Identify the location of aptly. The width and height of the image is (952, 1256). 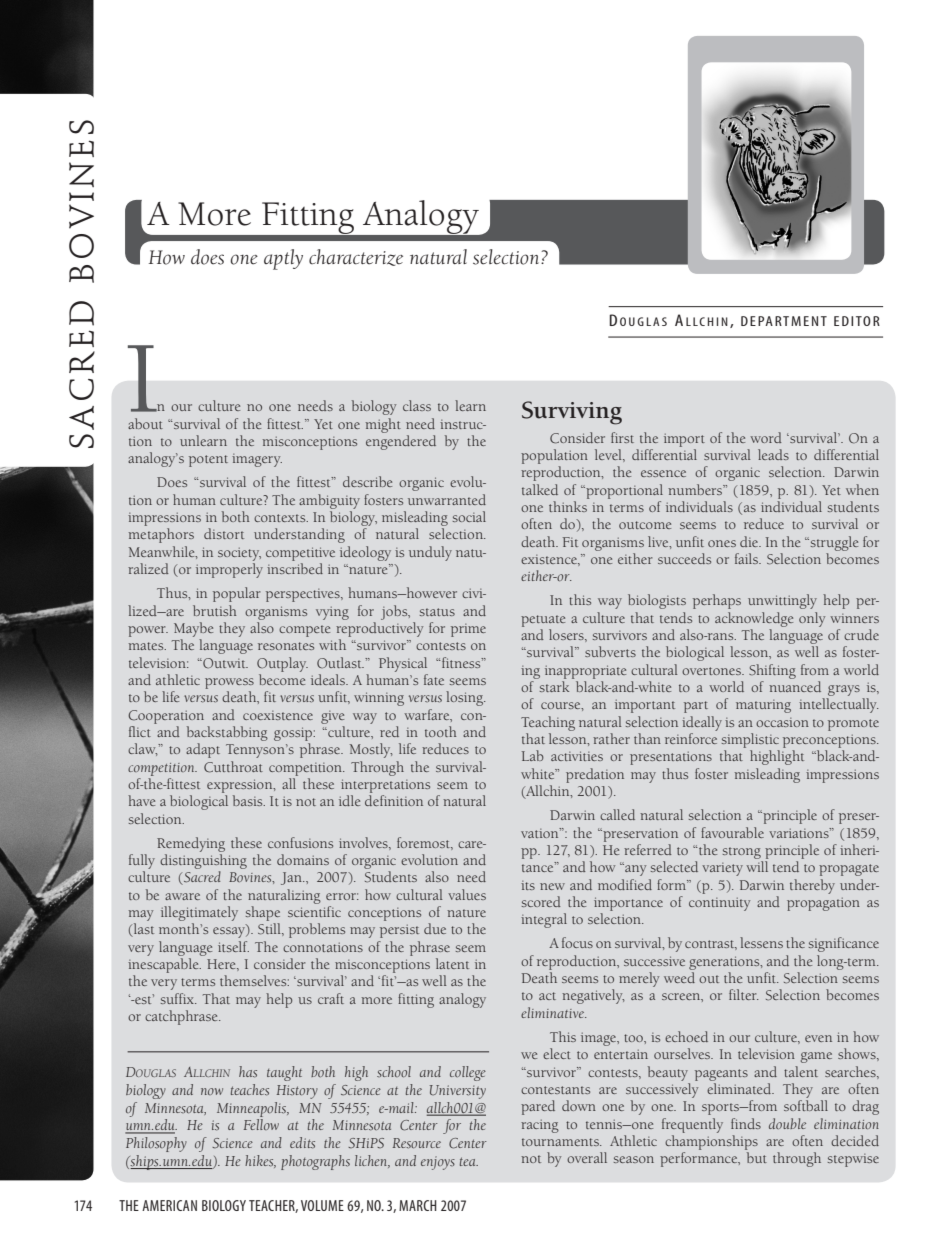
(283, 259).
